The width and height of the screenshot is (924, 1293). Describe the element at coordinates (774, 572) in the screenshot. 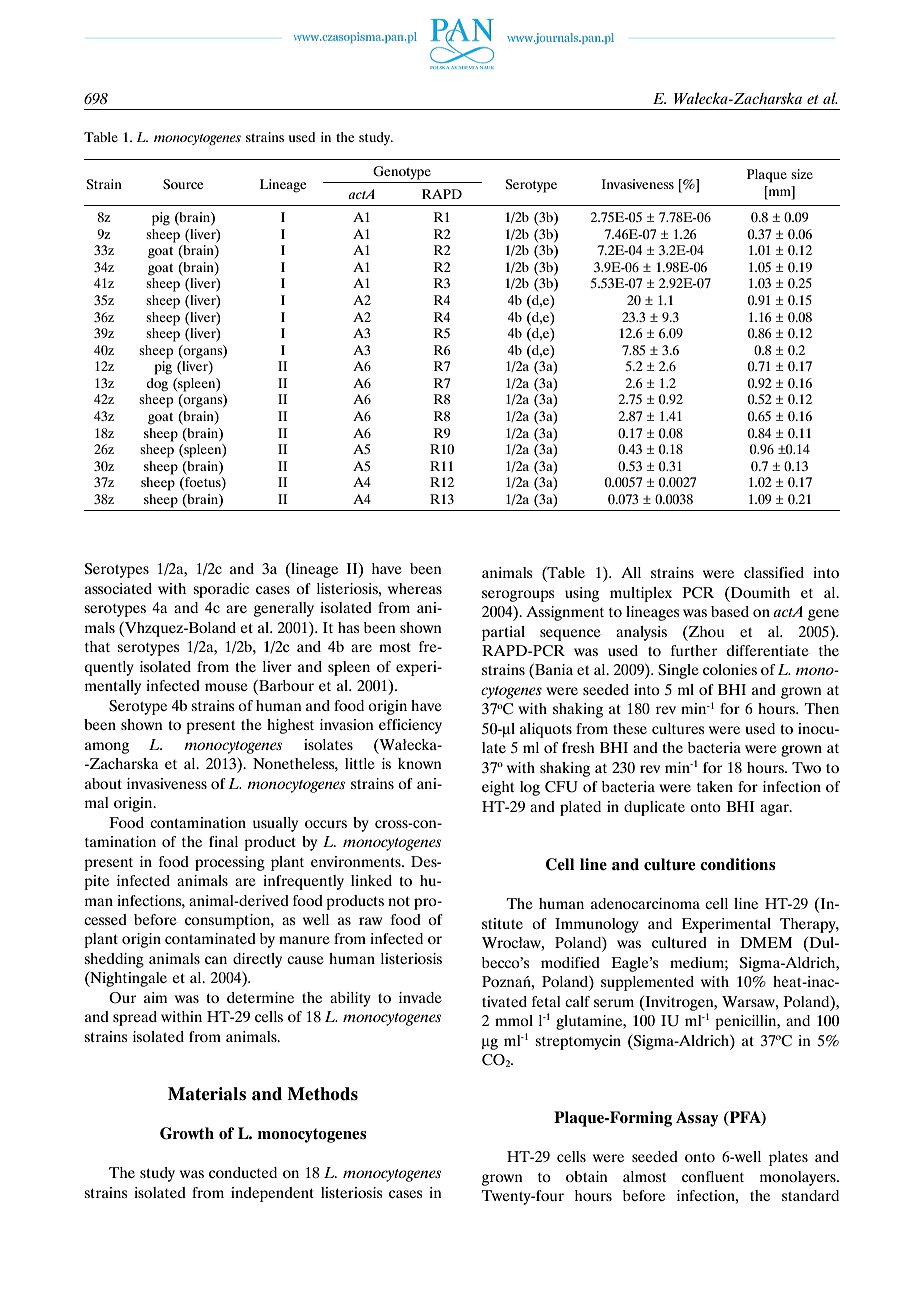

I see `classified` at that location.
